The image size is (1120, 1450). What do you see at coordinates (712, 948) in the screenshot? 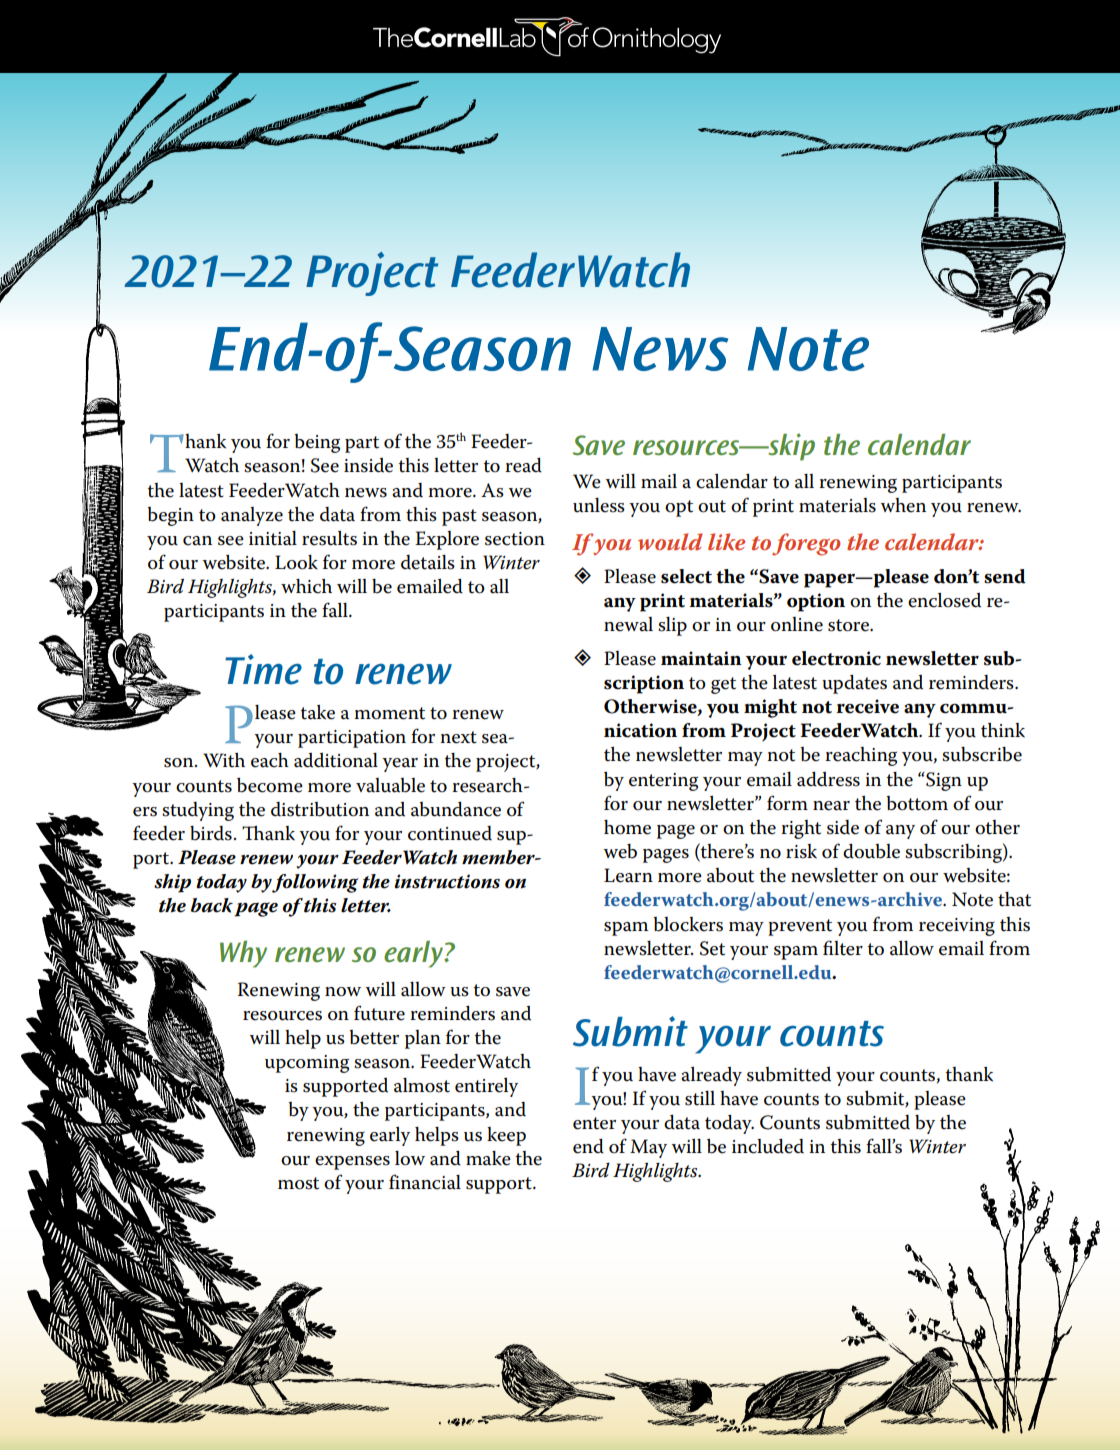
I see `Set` at bounding box center [712, 948].
